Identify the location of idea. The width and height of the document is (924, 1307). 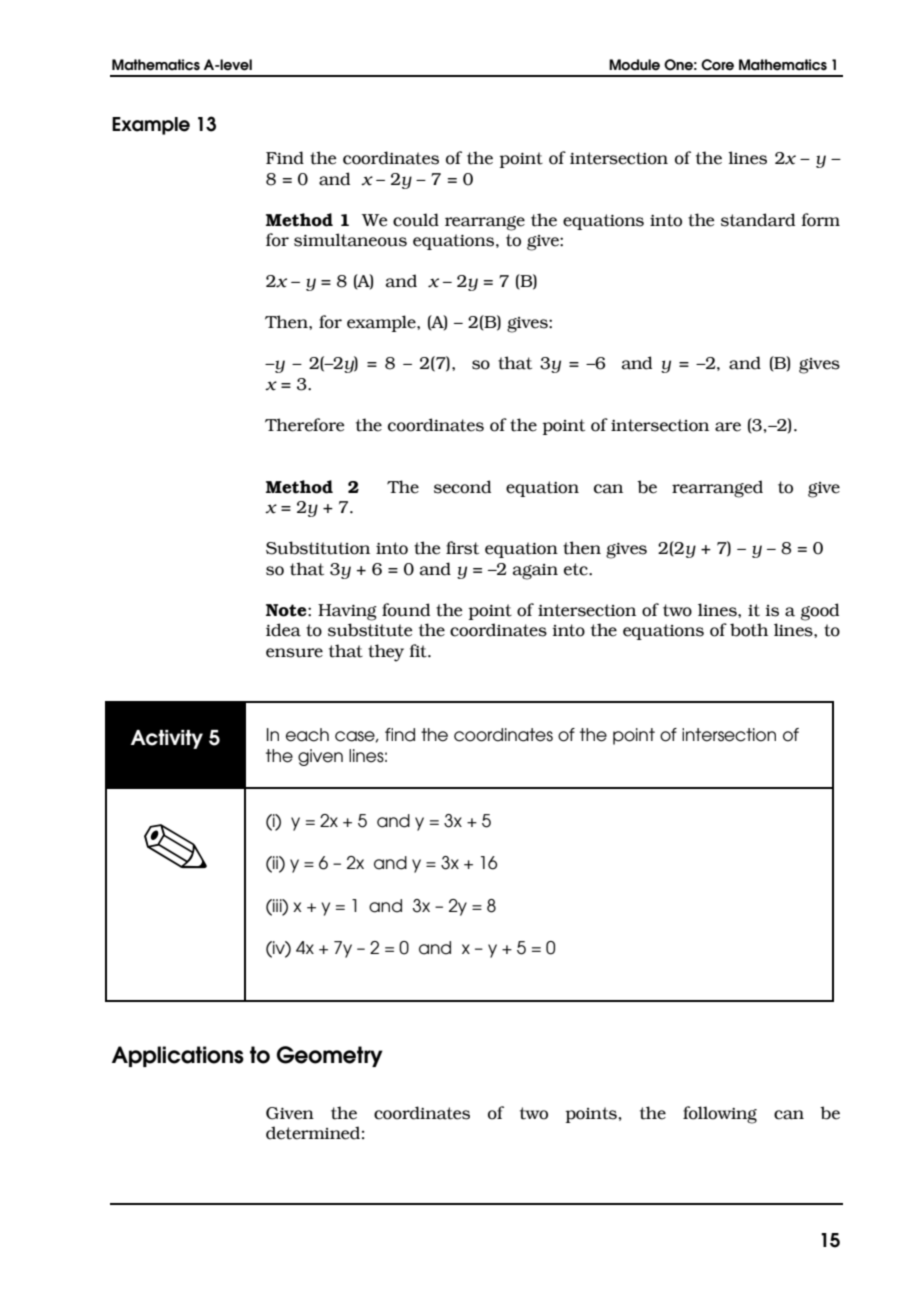
(283, 630).
